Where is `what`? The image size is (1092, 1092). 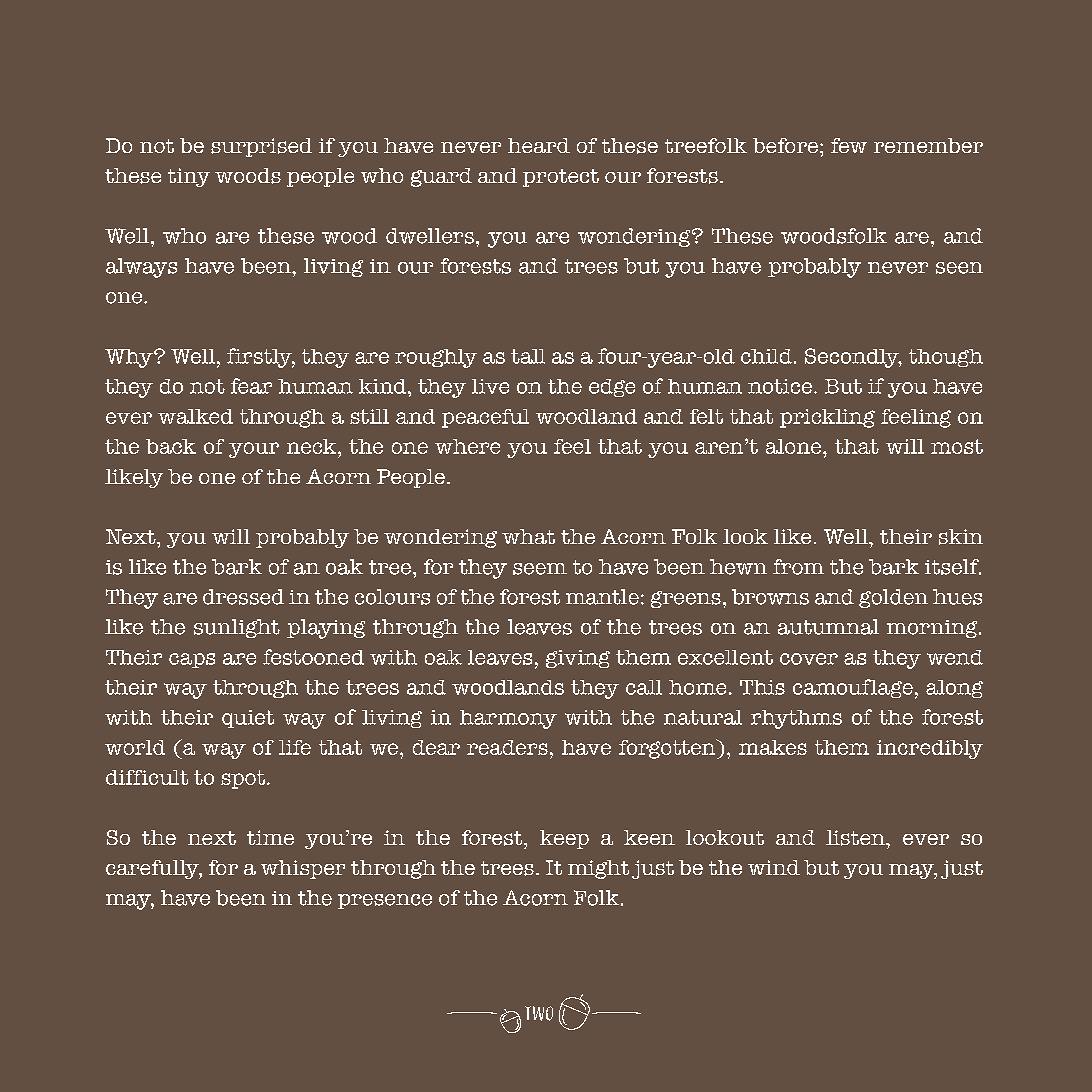 what is located at coordinates (528, 536).
